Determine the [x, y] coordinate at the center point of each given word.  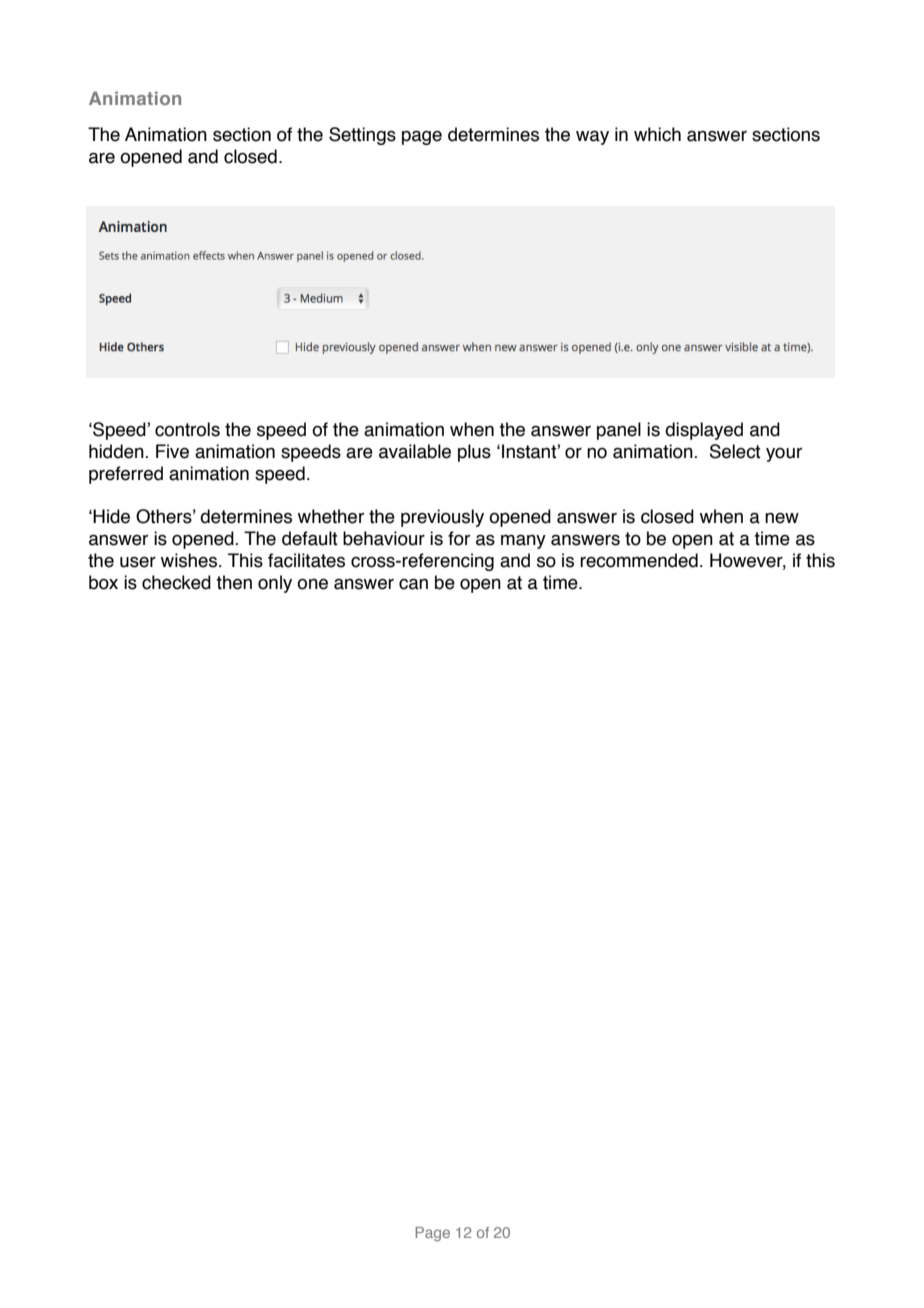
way [592, 137]
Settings [362, 136]
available [415, 451]
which [657, 134]
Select [735, 451]
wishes [190, 560]
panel [619, 431]
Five [172, 451]
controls [187, 429]
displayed [704, 431]
